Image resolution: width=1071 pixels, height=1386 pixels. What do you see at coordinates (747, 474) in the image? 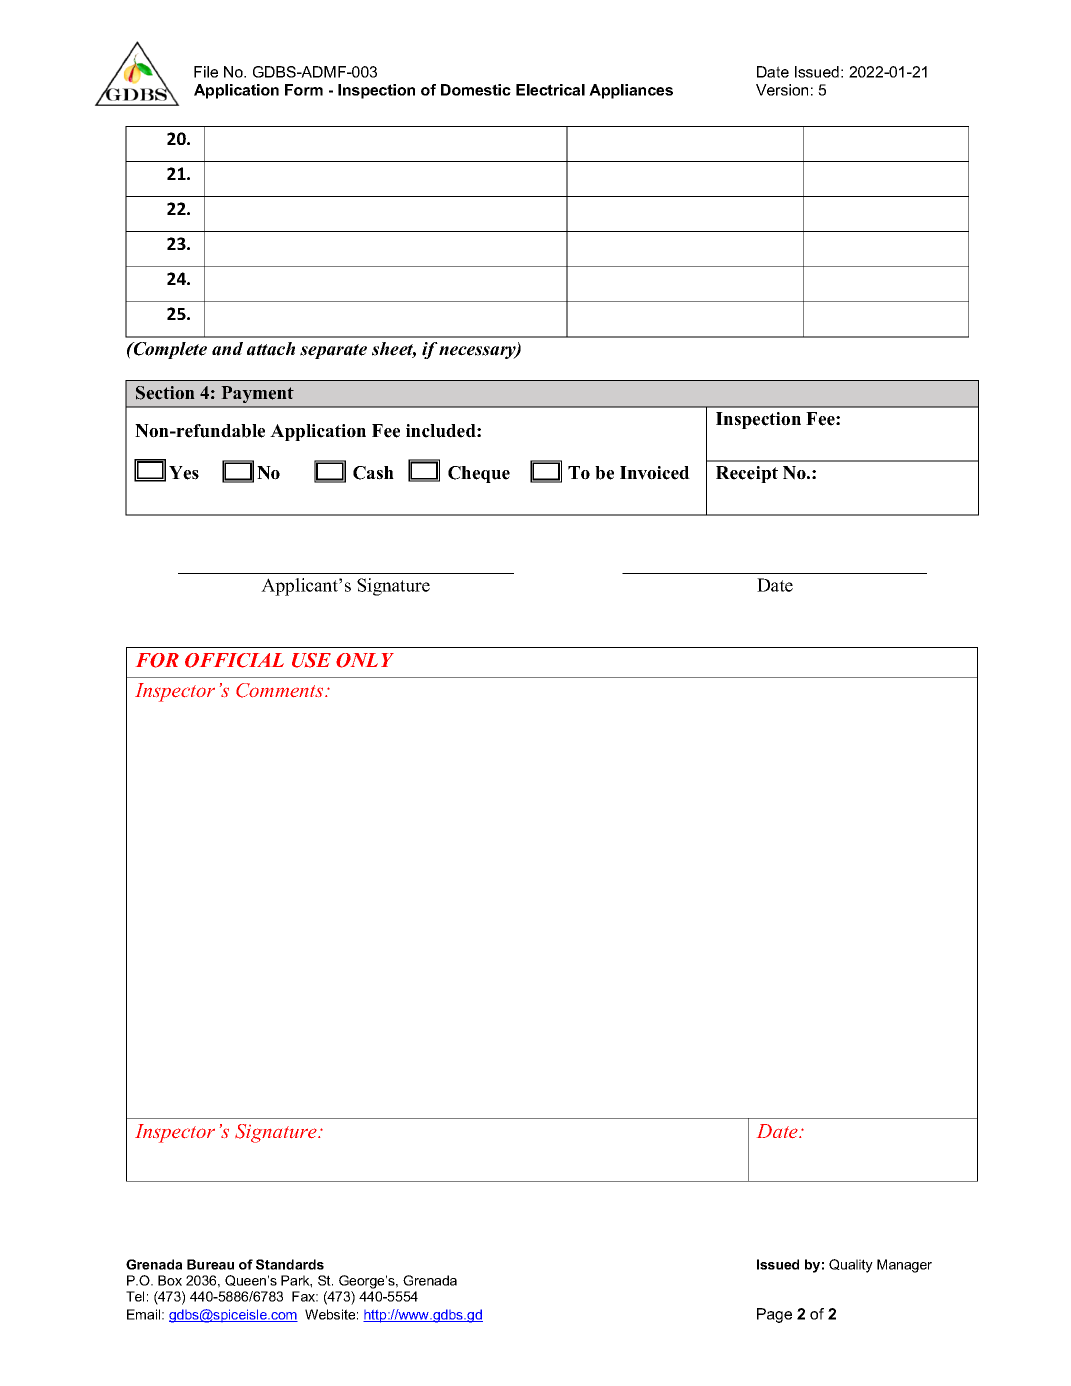
I see `Receipt` at bounding box center [747, 474].
